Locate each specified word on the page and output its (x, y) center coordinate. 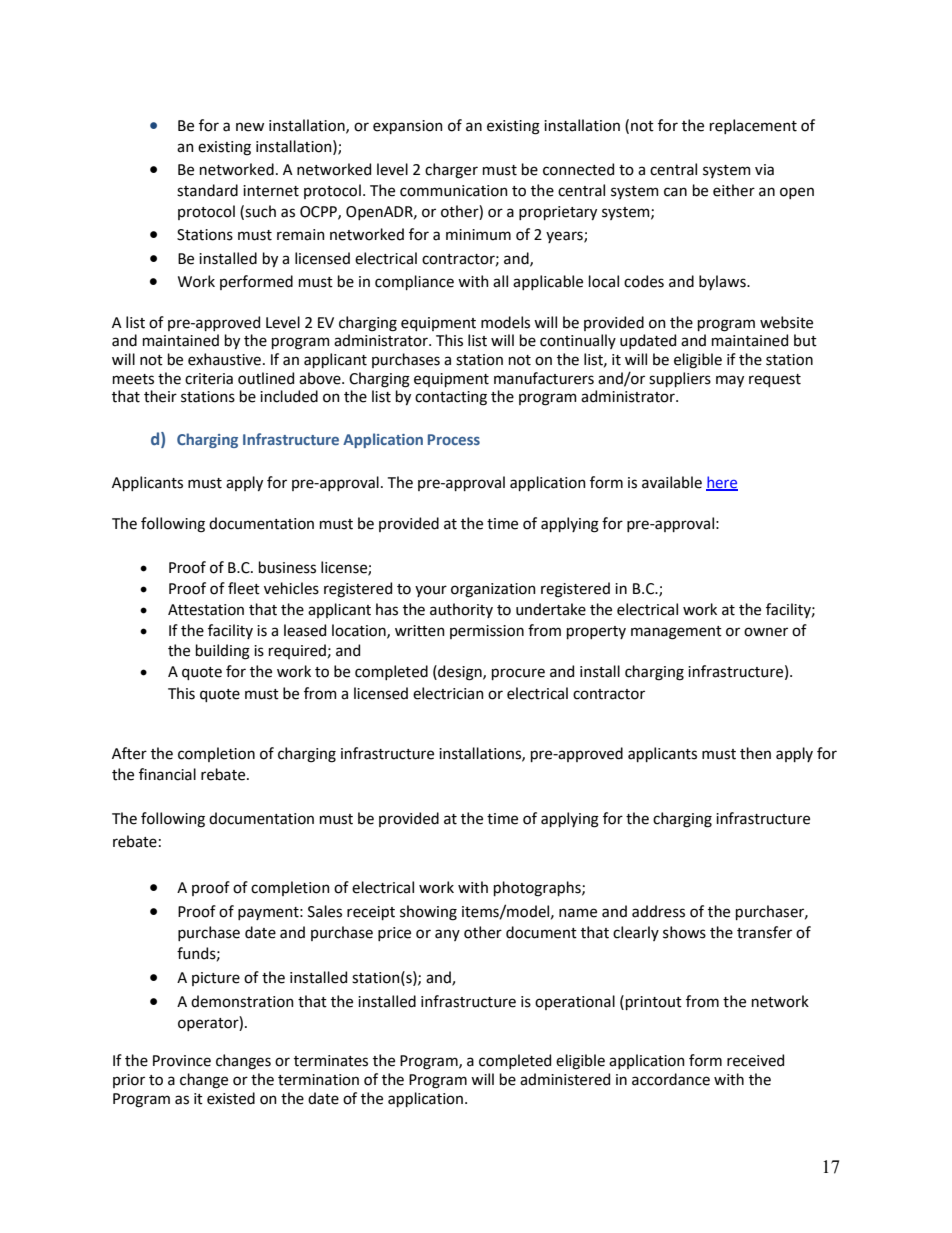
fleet (244, 588)
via (764, 170)
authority (461, 610)
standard (207, 190)
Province (182, 1061)
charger (451, 171)
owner (766, 632)
